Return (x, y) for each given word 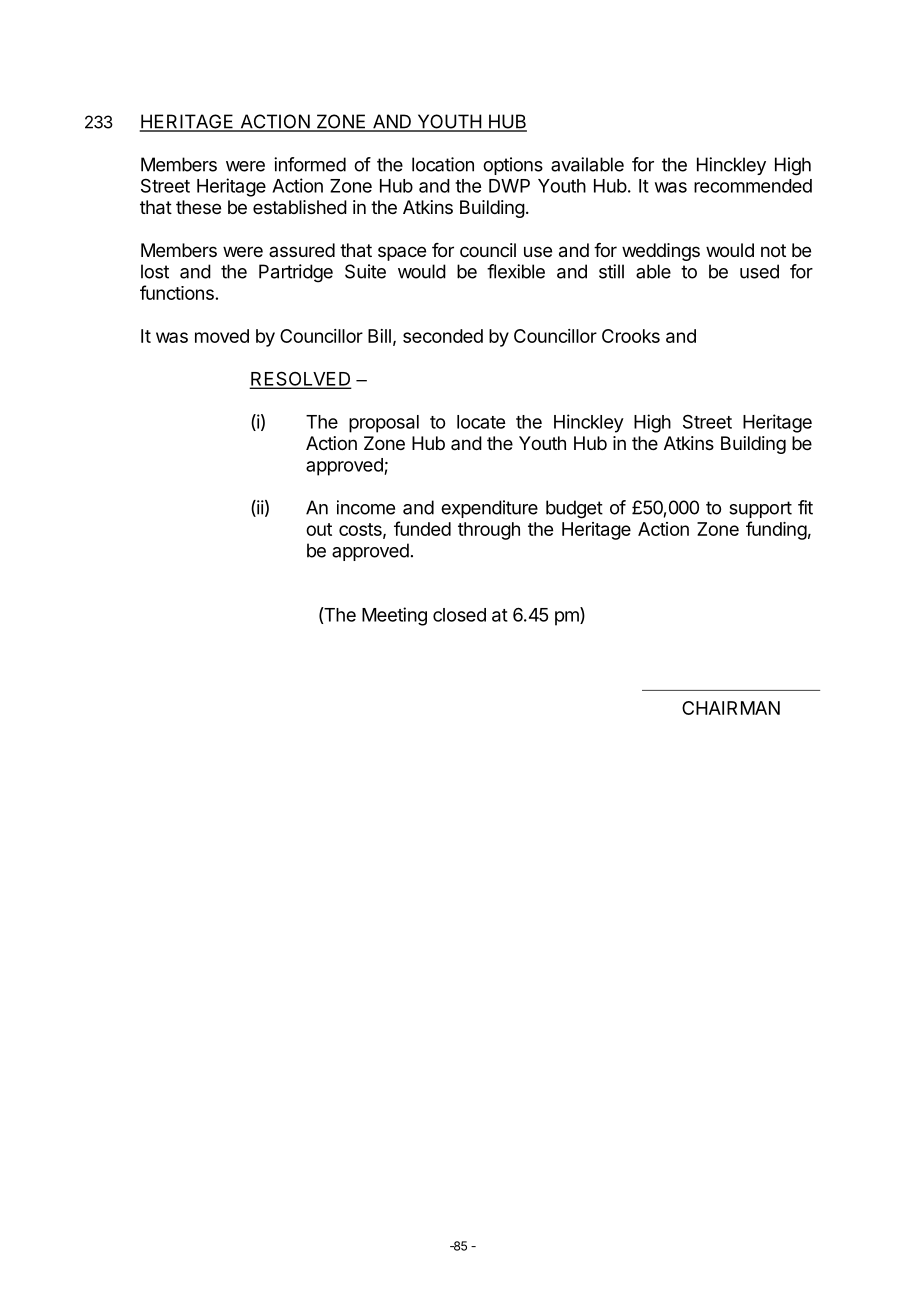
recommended (753, 186)
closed (459, 615)
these (198, 207)
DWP (509, 186)
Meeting (394, 616)
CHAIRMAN (731, 708)
